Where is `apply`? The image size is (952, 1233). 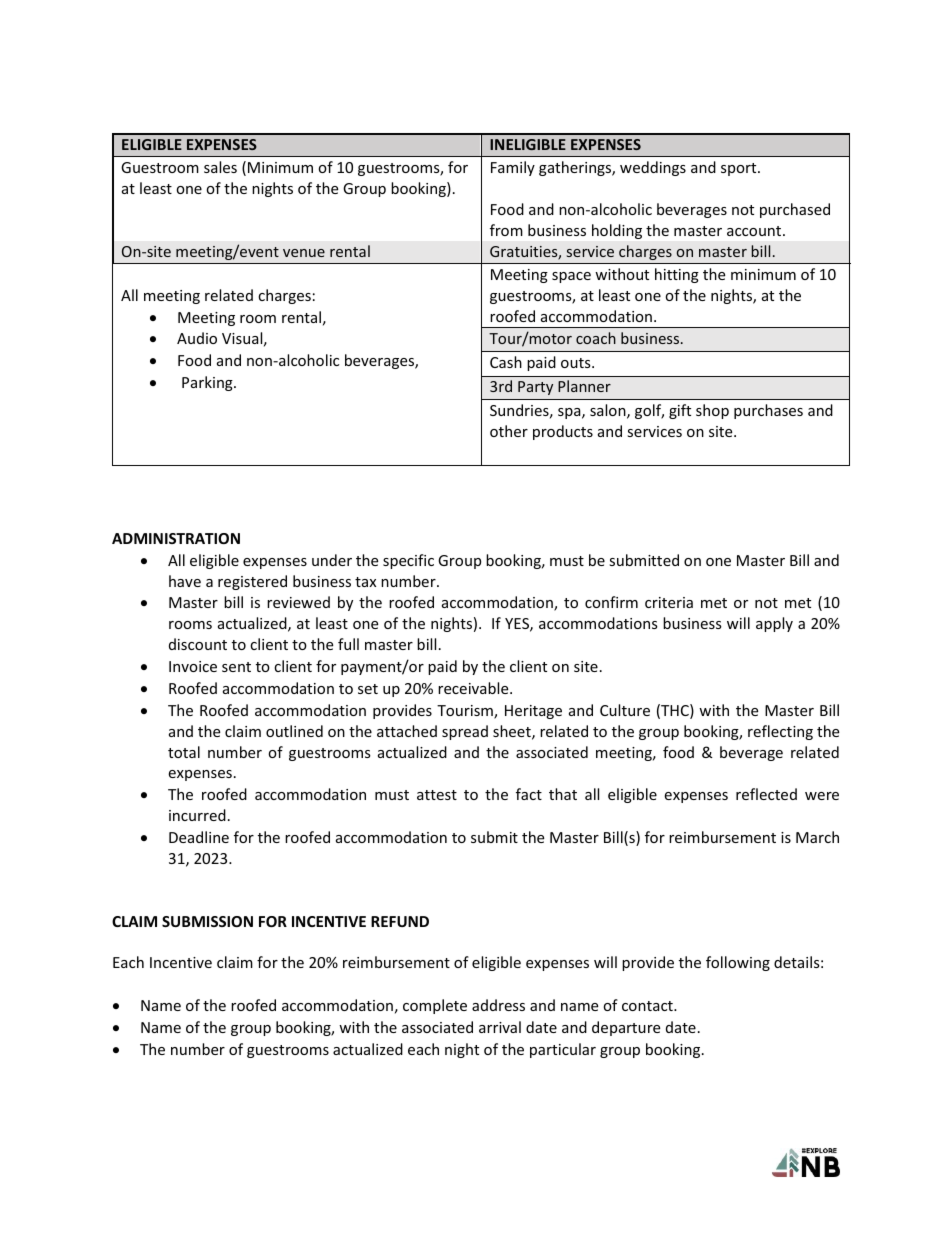 apply is located at coordinates (774, 624).
